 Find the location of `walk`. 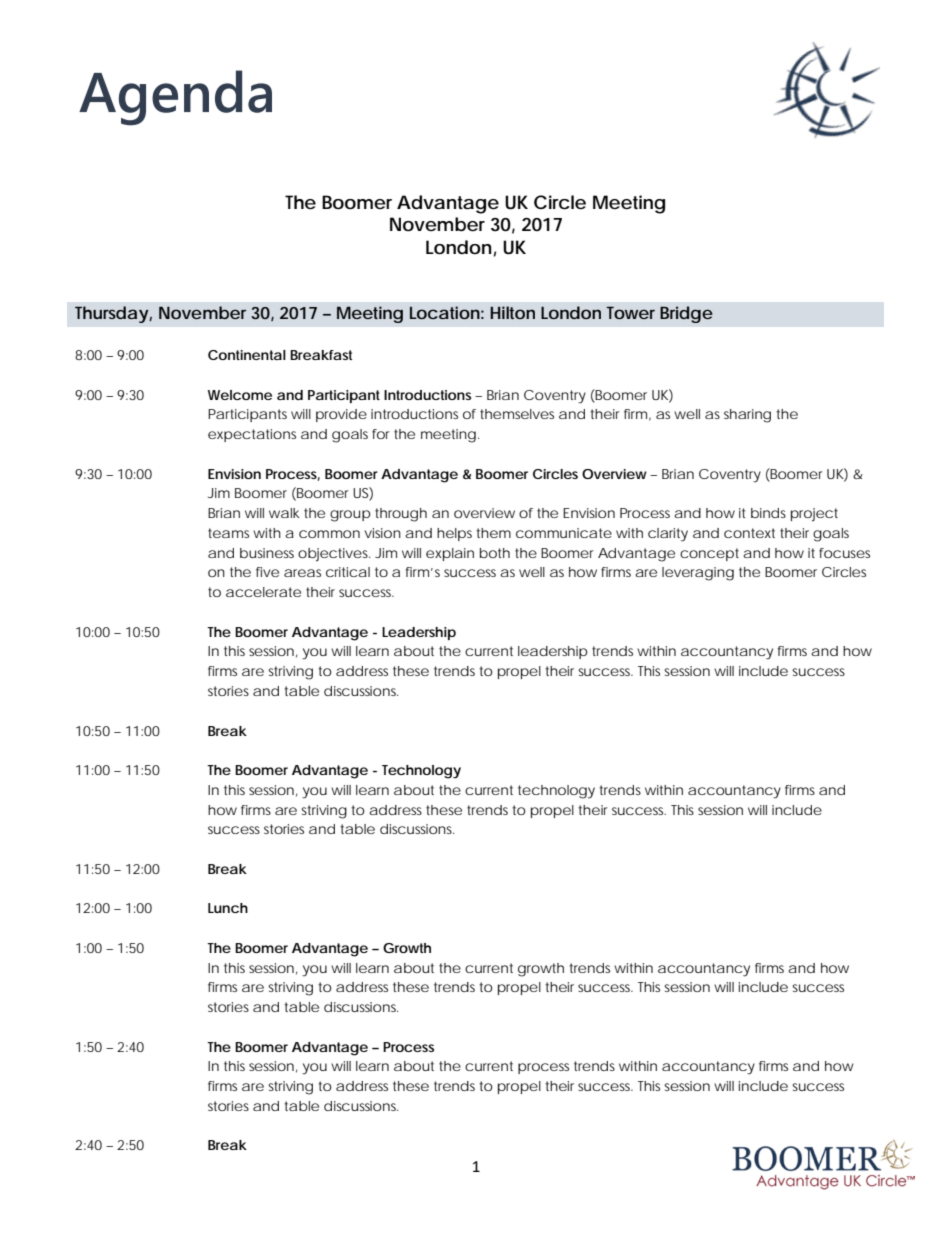

walk is located at coordinates (284, 513).
